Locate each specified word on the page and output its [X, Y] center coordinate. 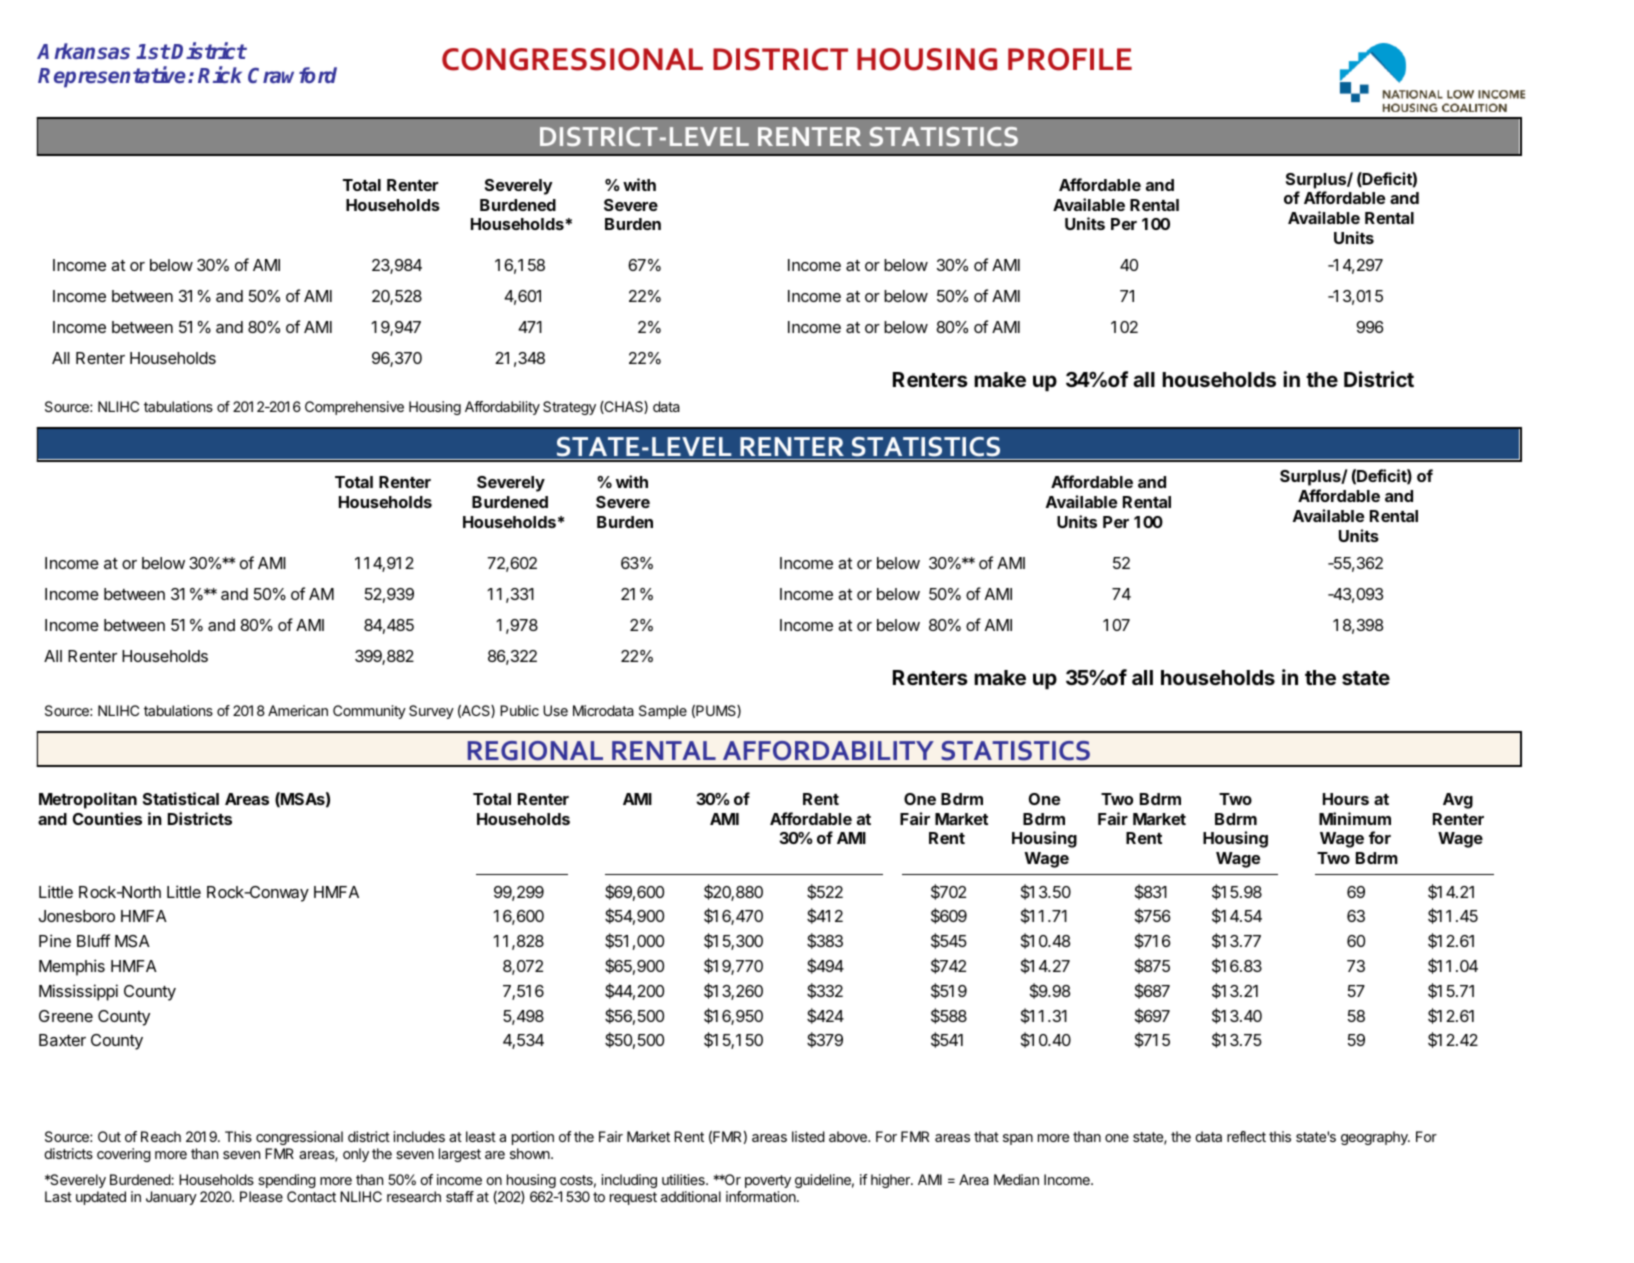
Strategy [569, 408]
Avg [1458, 801]
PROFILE [1070, 59]
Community [369, 712]
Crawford [292, 75]
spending [287, 1183]
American [298, 710]
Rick [220, 74]
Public [519, 710]
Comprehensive [354, 408]
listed [808, 1136]
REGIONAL [535, 751]
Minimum [1355, 818]
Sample [663, 712]
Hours [1346, 799]
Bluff [93, 940]
